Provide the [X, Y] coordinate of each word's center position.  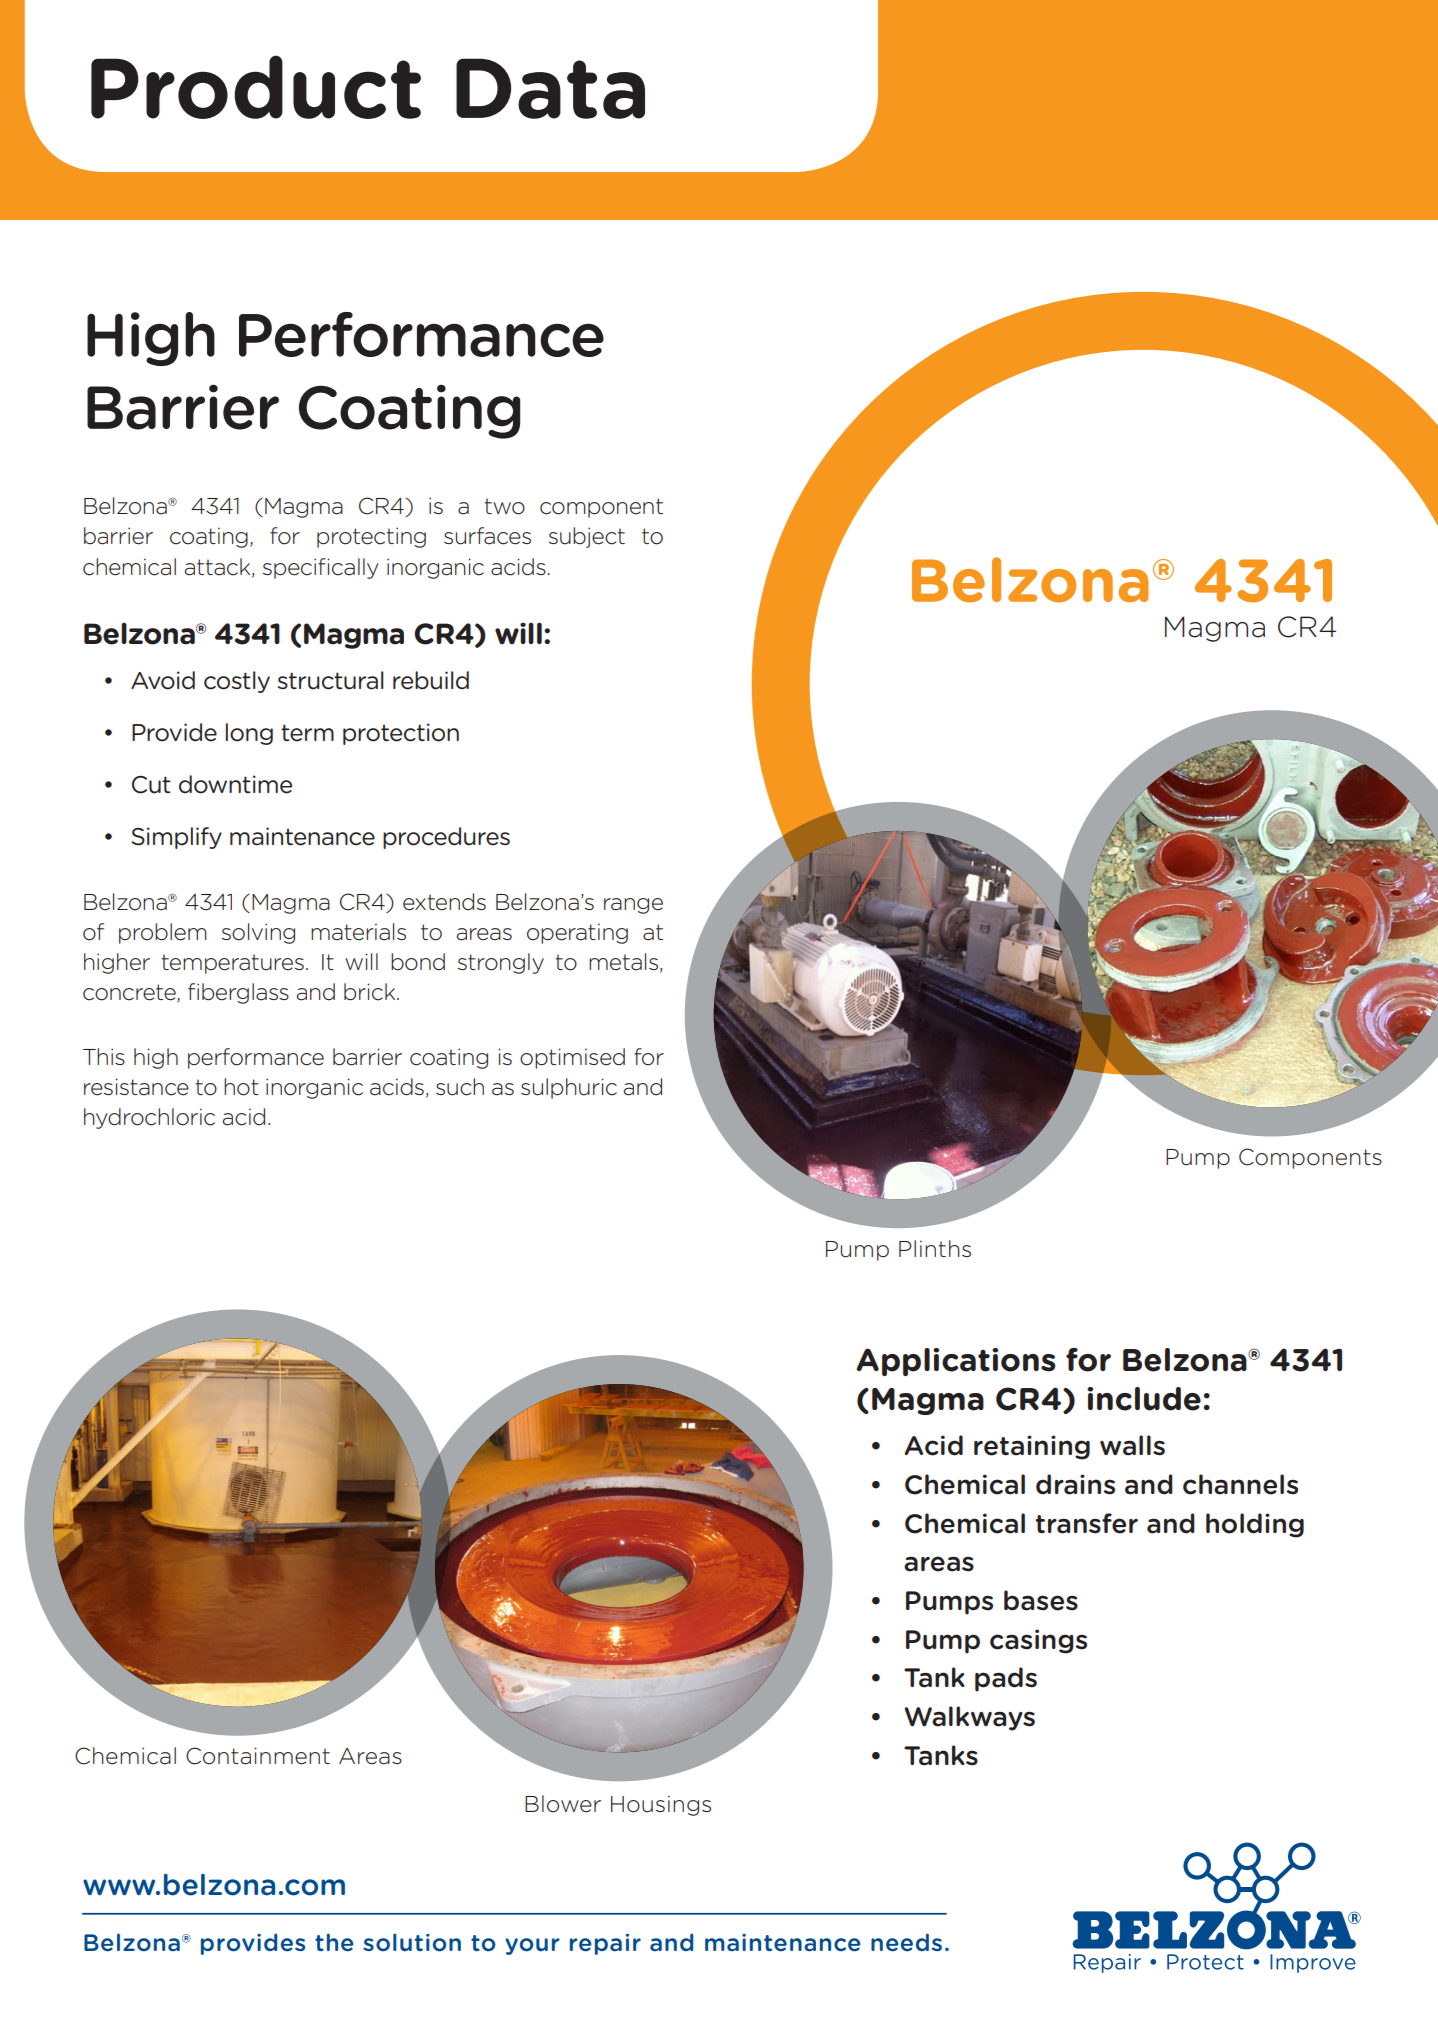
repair [605, 1944]
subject [587, 537]
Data [550, 88]
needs [906, 1942]
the [334, 1942]
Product [256, 87]
